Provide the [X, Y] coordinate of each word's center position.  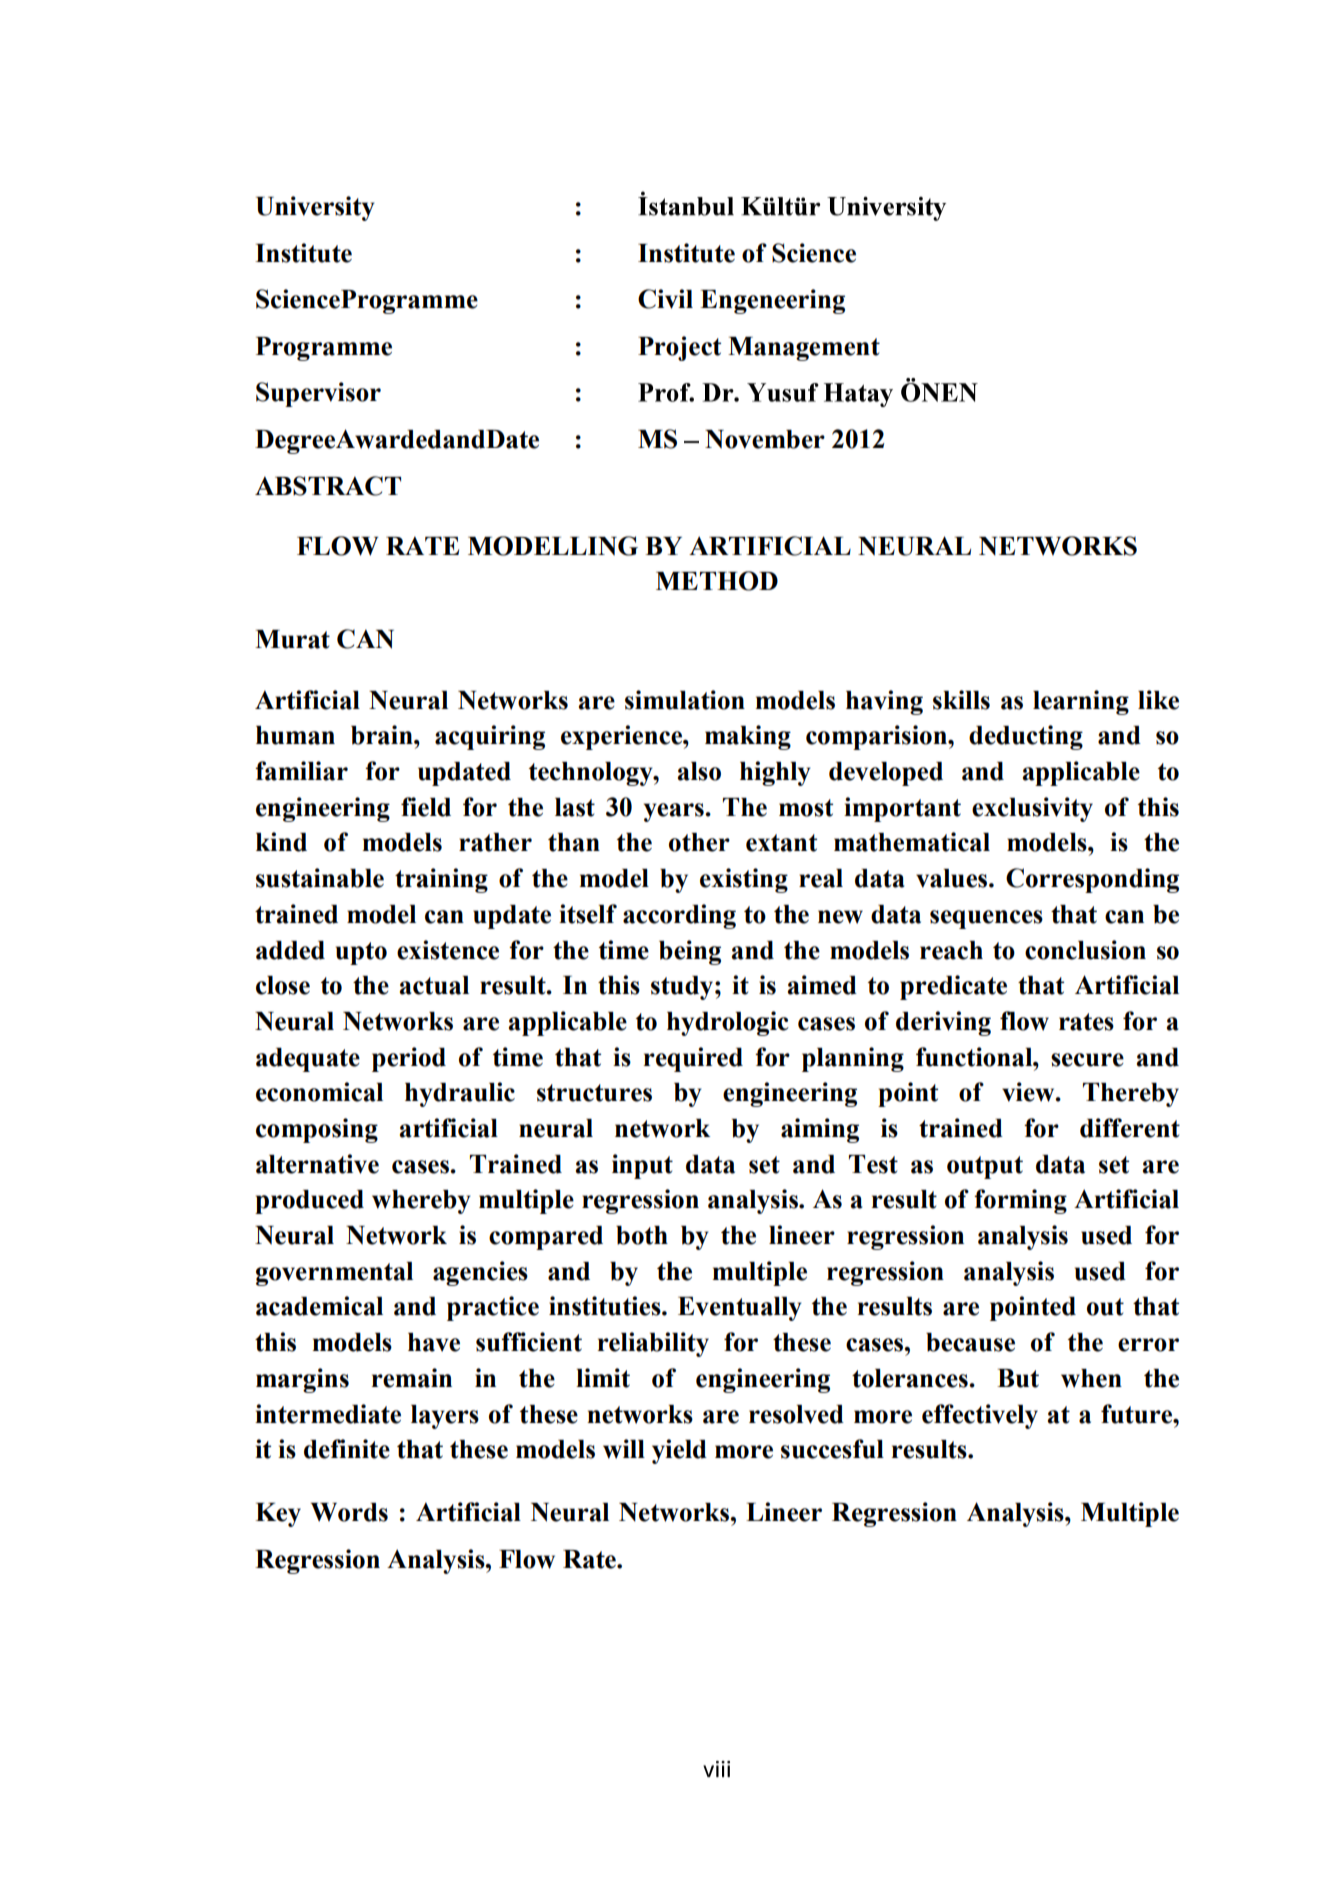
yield [679, 1451]
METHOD [717, 581]
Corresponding [1092, 880]
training [441, 880]
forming [1020, 1201]
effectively [980, 1416]
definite [347, 1449]
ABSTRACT [328, 486]
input [642, 1166]
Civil [665, 299]
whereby [421, 1202]
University [315, 208]
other [699, 842]
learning [1081, 702]
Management [804, 349]
